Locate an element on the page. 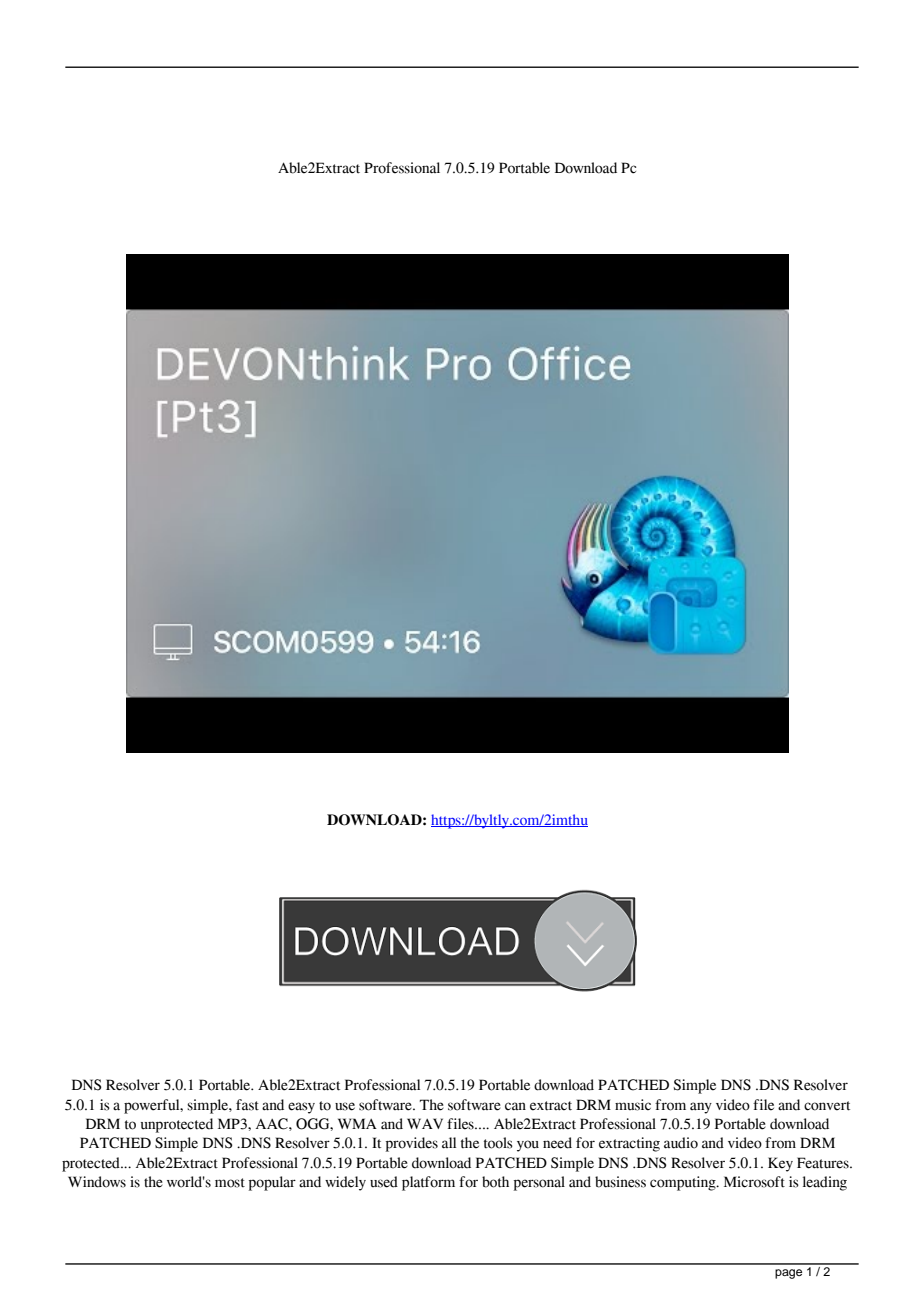 The image size is (924, 1308). platform is located at coordinates (428, 1183).
